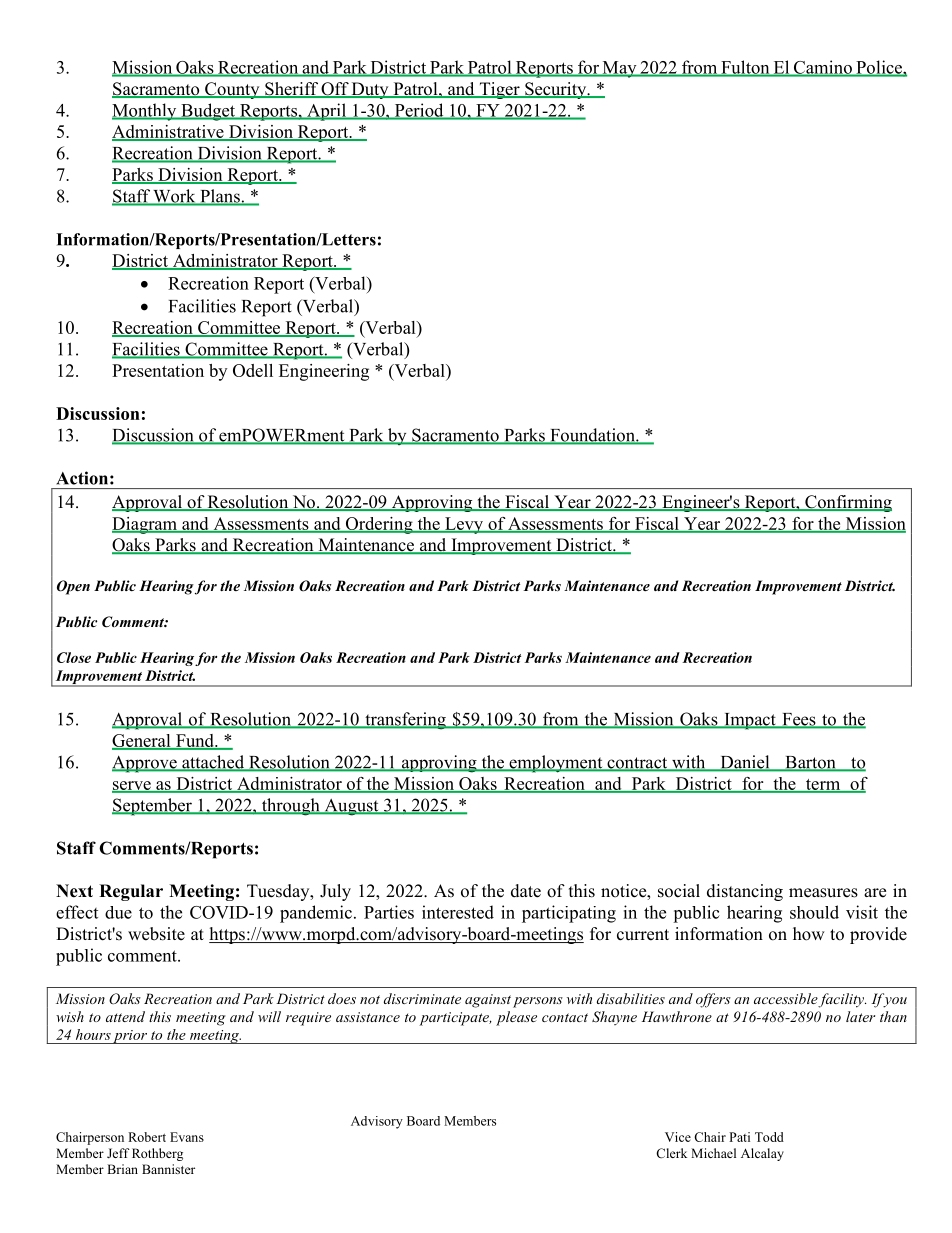 Image resolution: width=952 pixels, height=1233 pixels. Describe the element at coordinates (499, 90) in the page. I see `Tiger` at that location.
